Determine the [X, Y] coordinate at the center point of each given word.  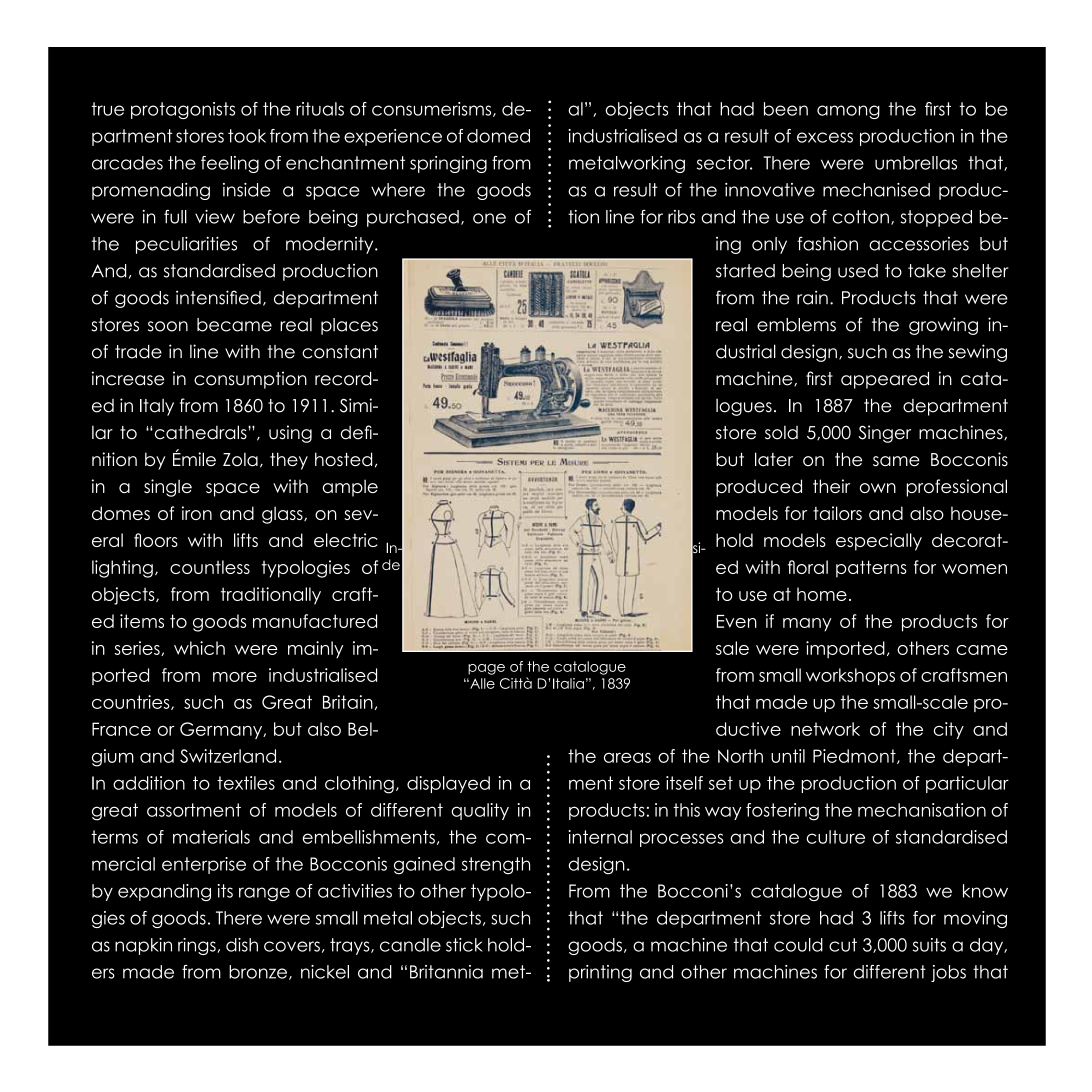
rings [198, 946]
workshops [850, 677]
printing [600, 973]
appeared [885, 380]
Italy [157, 407]
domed [498, 136]
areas [627, 757]
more [235, 677]
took [247, 136]
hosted [343, 459]
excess [825, 137]
